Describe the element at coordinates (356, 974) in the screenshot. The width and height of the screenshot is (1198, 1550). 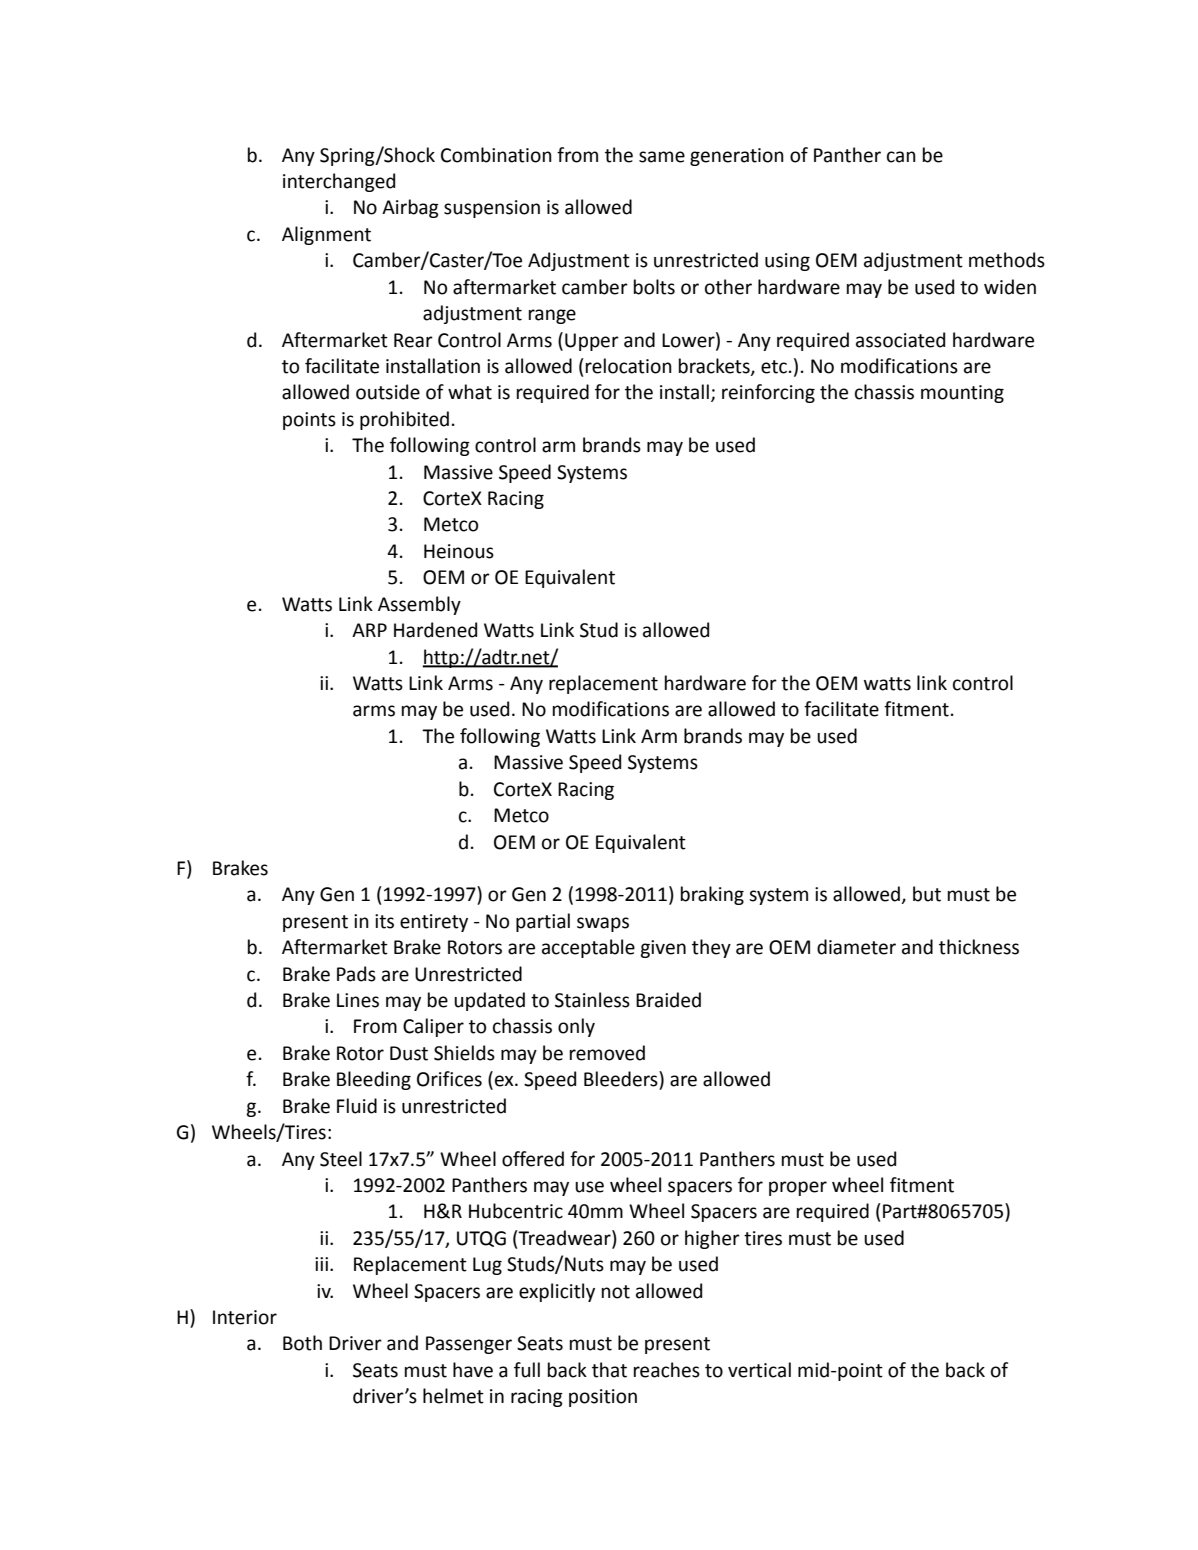
I see `Pads` at that location.
